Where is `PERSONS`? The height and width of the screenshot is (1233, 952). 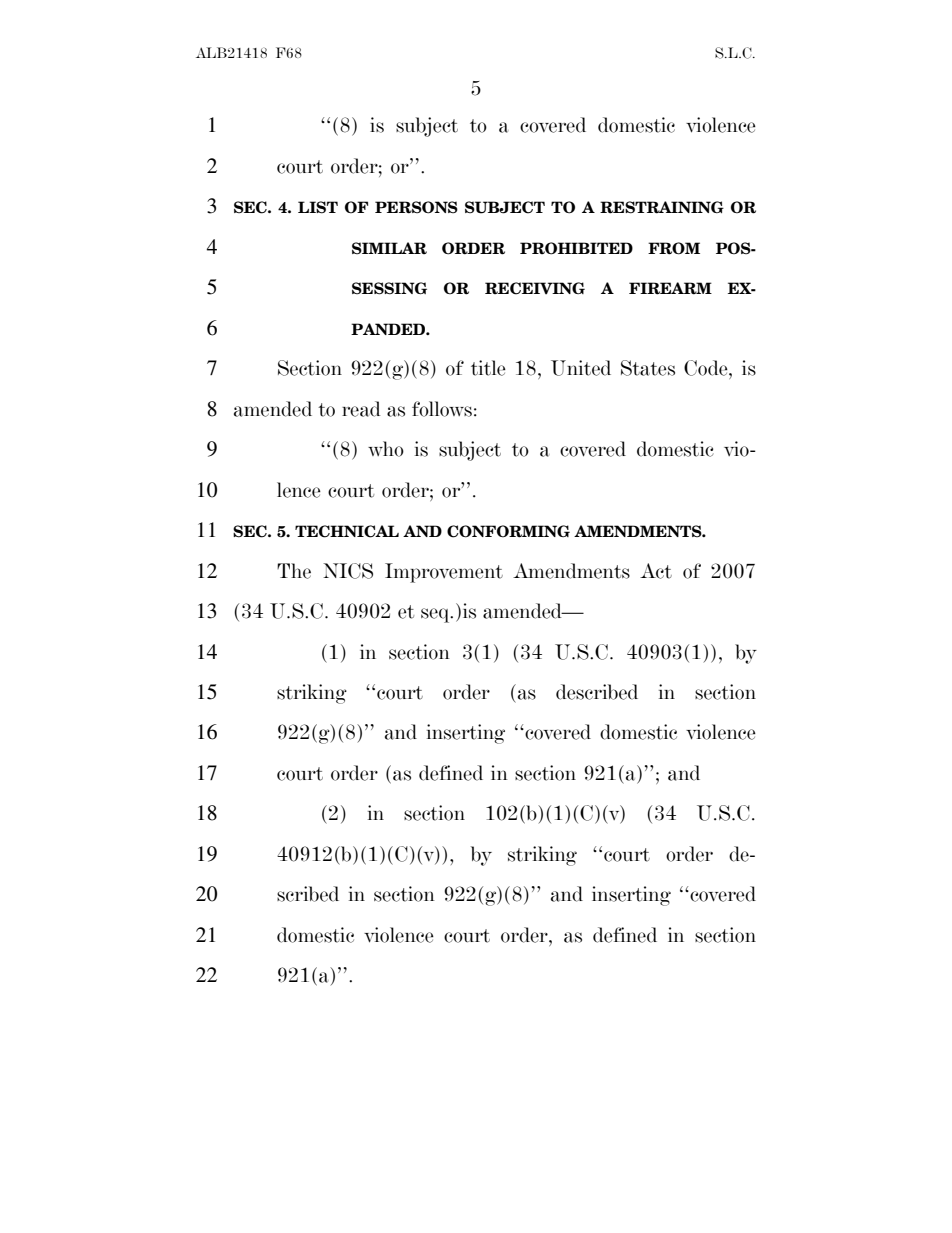 PERSONS is located at coordinates (416, 207).
